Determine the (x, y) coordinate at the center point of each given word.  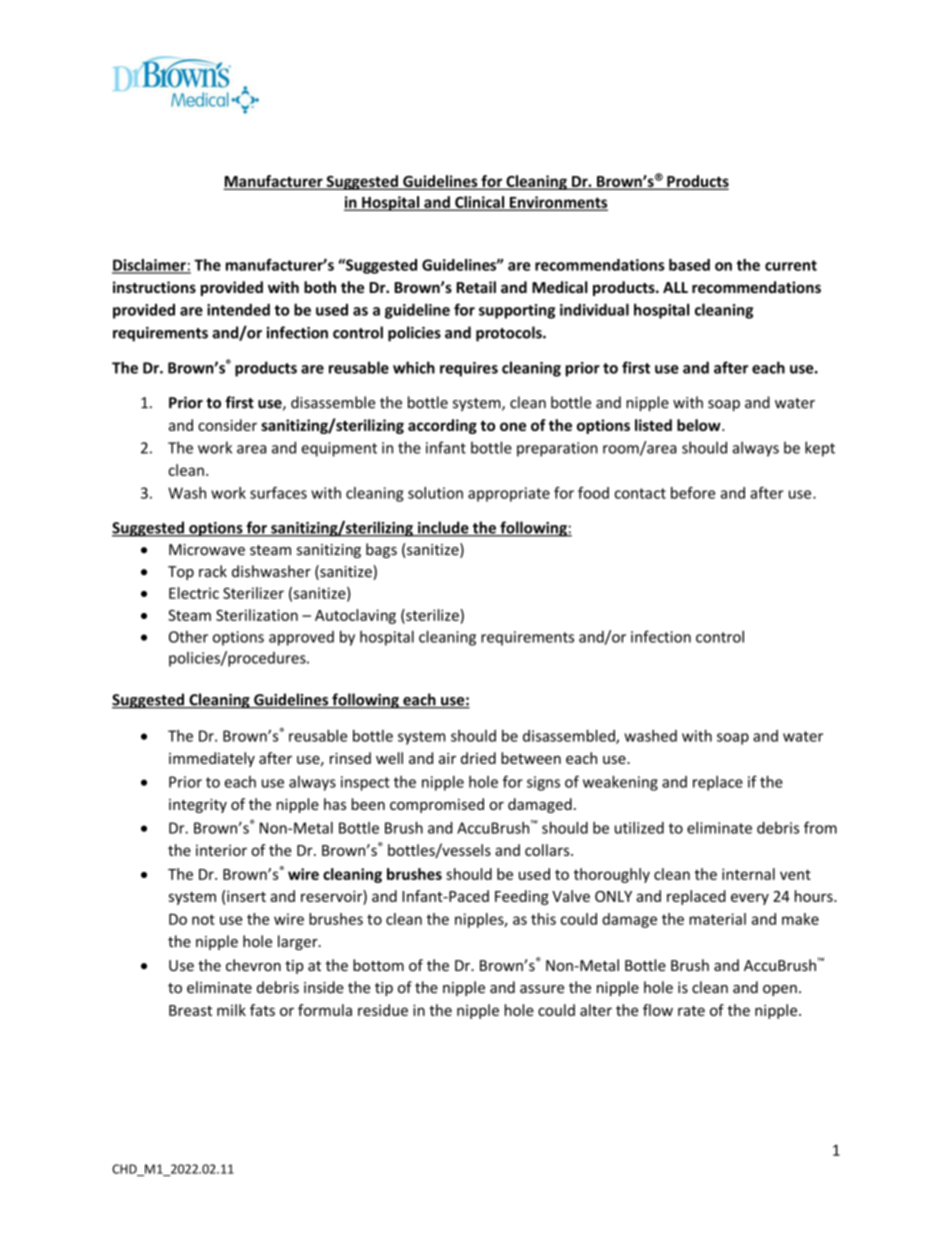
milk (231, 1010)
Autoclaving (355, 616)
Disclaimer (150, 266)
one (513, 426)
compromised (437, 805)
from (820, 827)
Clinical (480, 203)
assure (542, 989)
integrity (198, 806)
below (700, 425)
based (689, 265)
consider (227, 425)
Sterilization (257, 615)
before (693, 493)
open (780, 990)
